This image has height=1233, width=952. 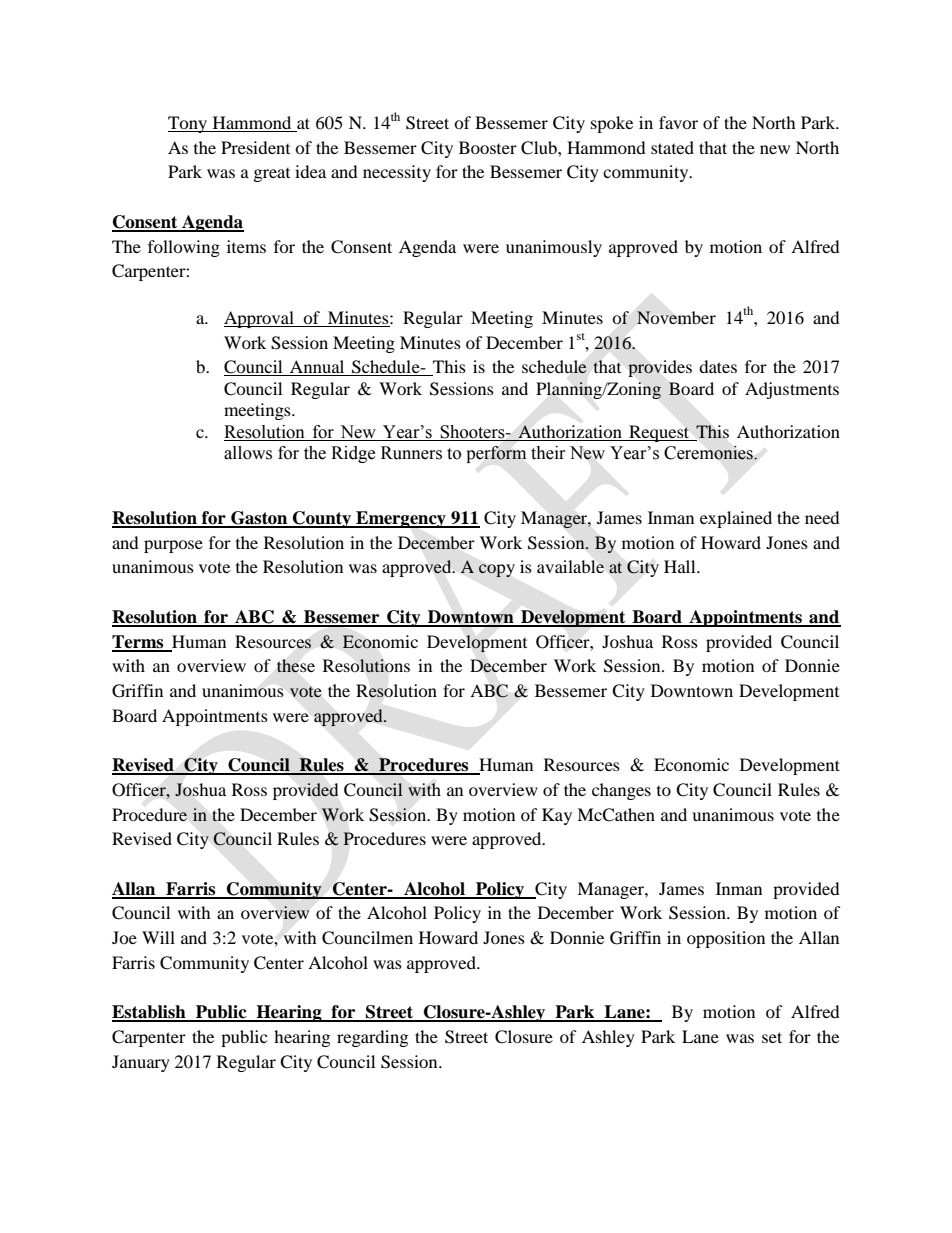 What do you see at coordinates (718, 366) in the image?
I see `dates` at bounding box center [718, 366].
